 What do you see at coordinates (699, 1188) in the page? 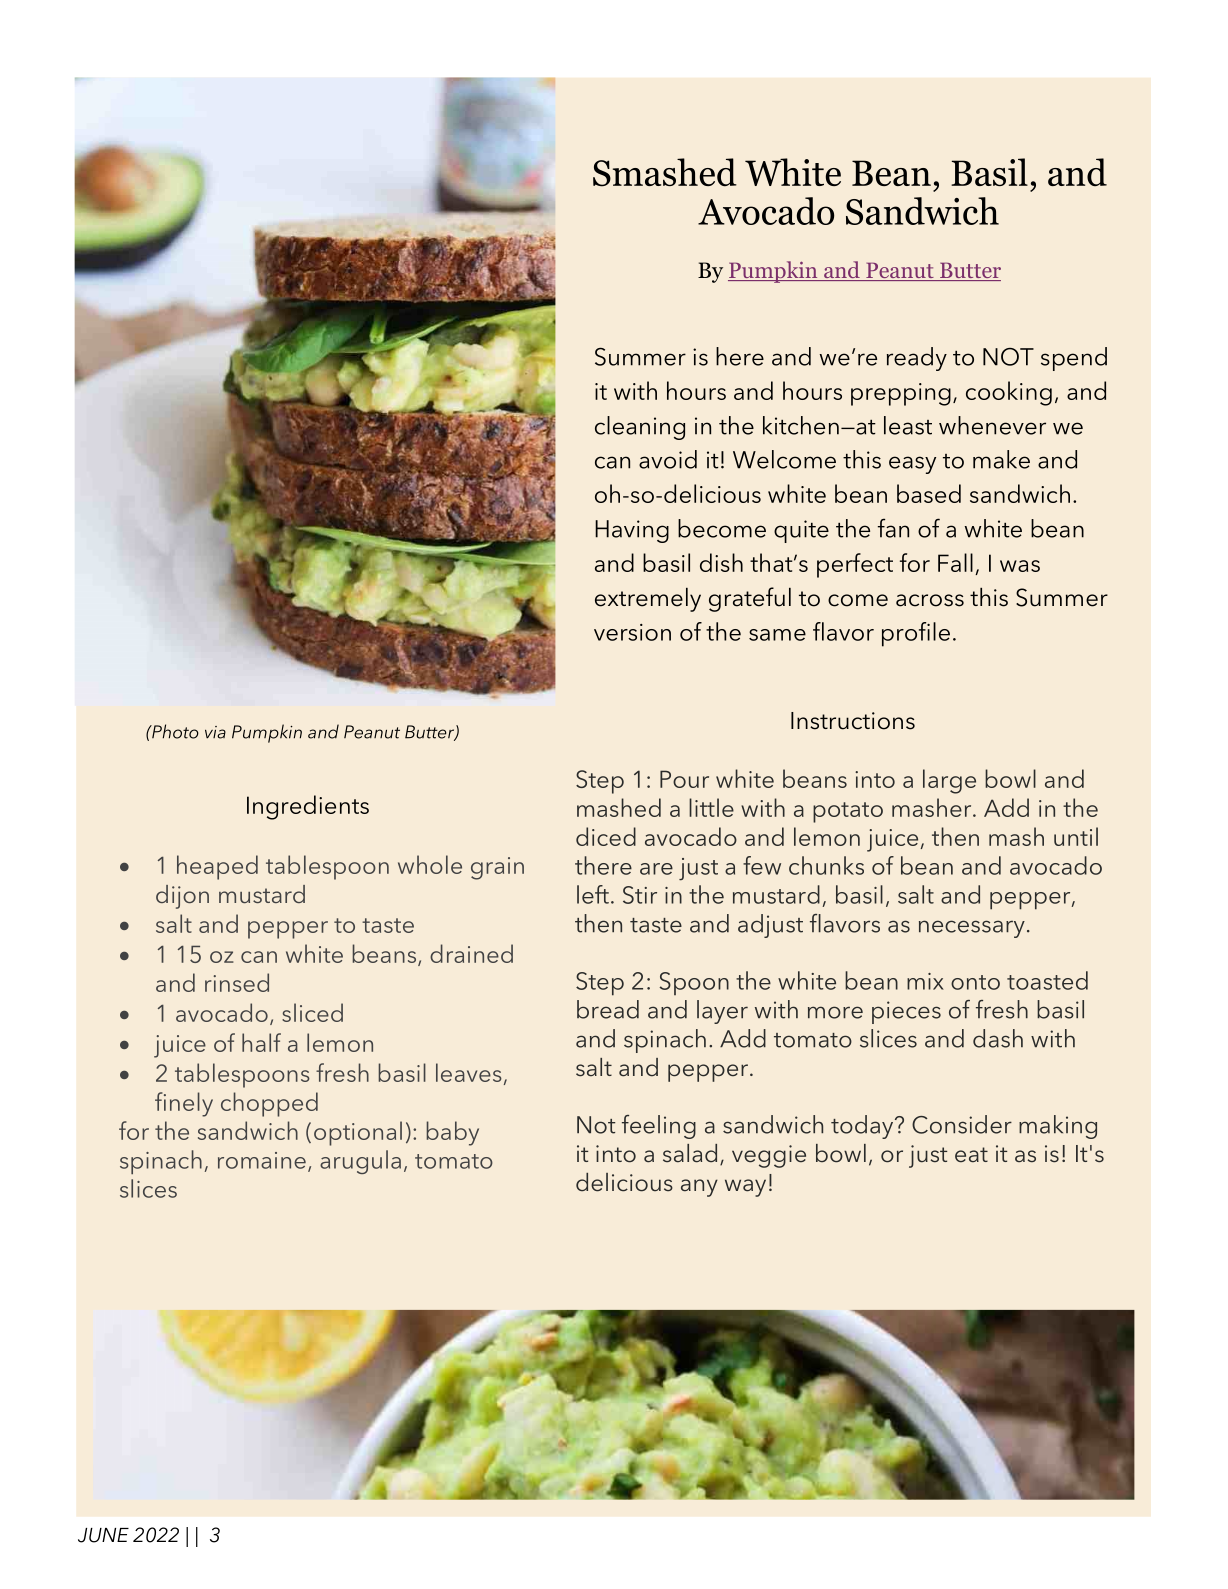
I see `any` at bounding box center [699, 1188].
